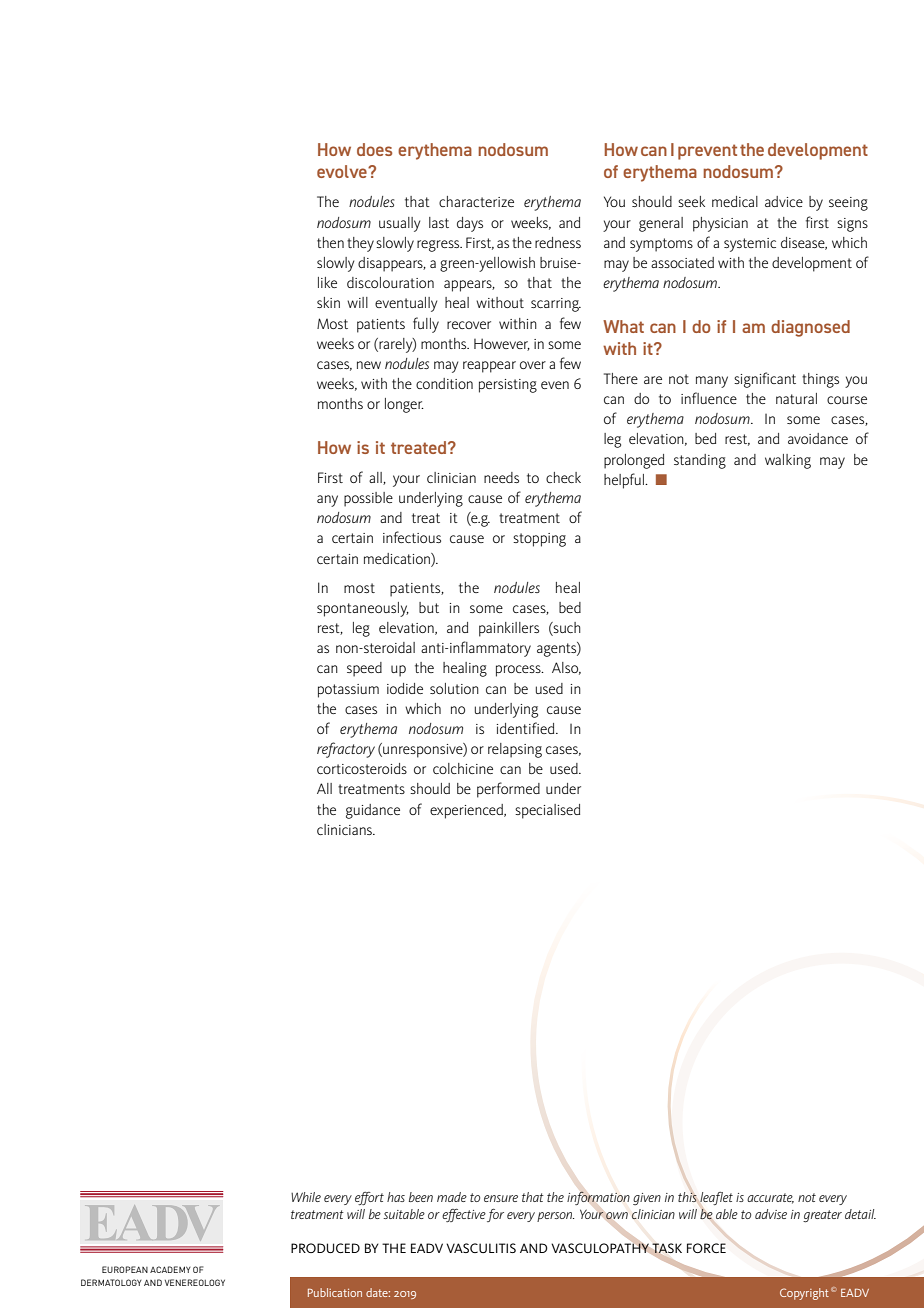 The image size is (924, 1308). Describe the element at coordinates (784, 201) in the page. I see `advice` at that location.
